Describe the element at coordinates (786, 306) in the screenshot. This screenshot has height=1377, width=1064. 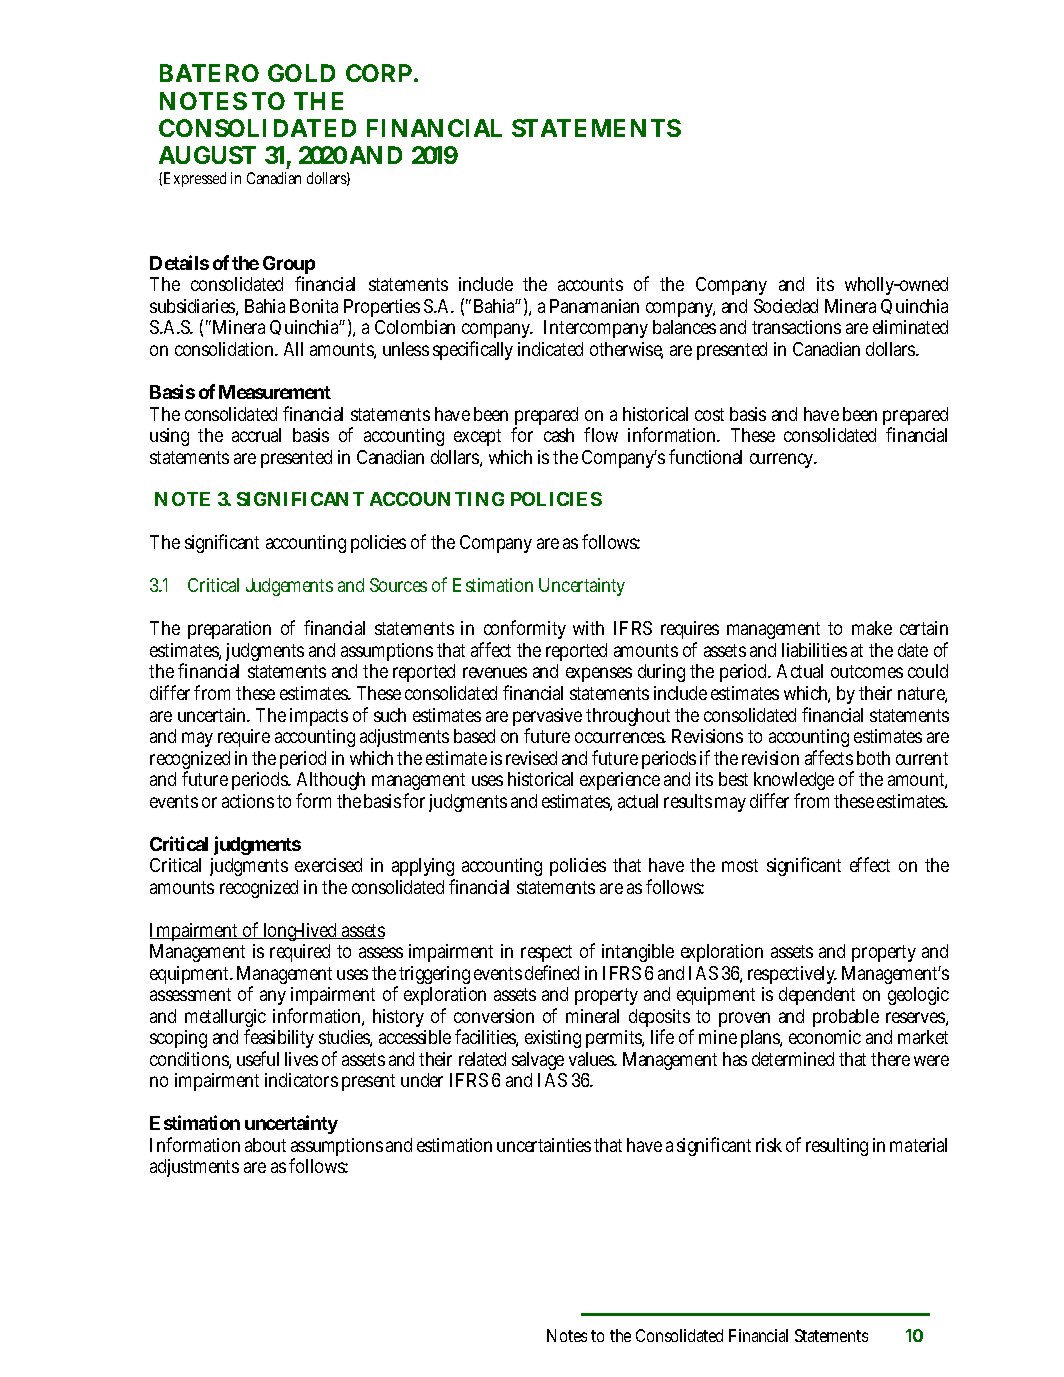
I see `Sociedad` at that location.
